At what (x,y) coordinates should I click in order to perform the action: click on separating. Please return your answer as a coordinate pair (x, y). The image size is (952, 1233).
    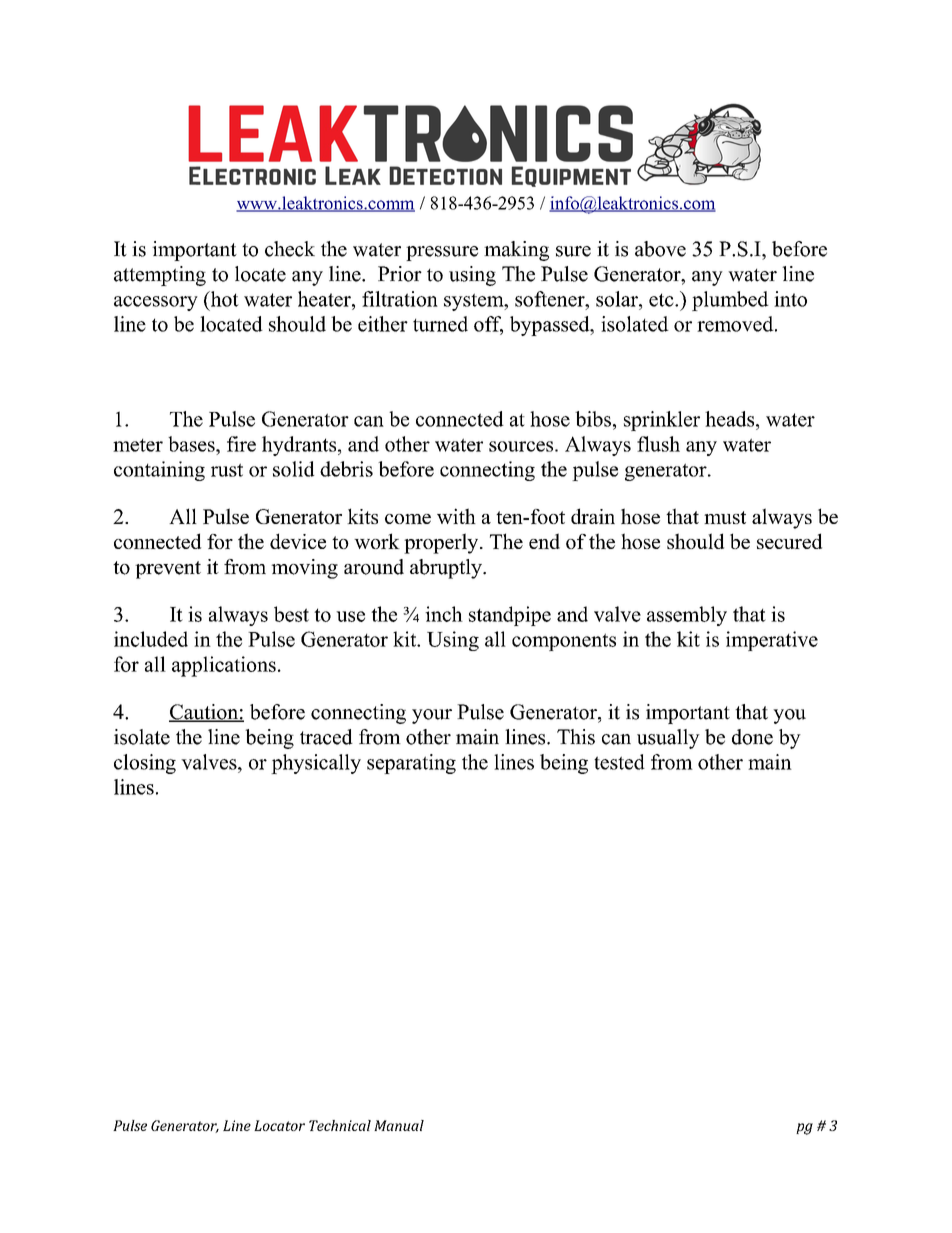
    Looking at the image, I should click on (411, 764).
